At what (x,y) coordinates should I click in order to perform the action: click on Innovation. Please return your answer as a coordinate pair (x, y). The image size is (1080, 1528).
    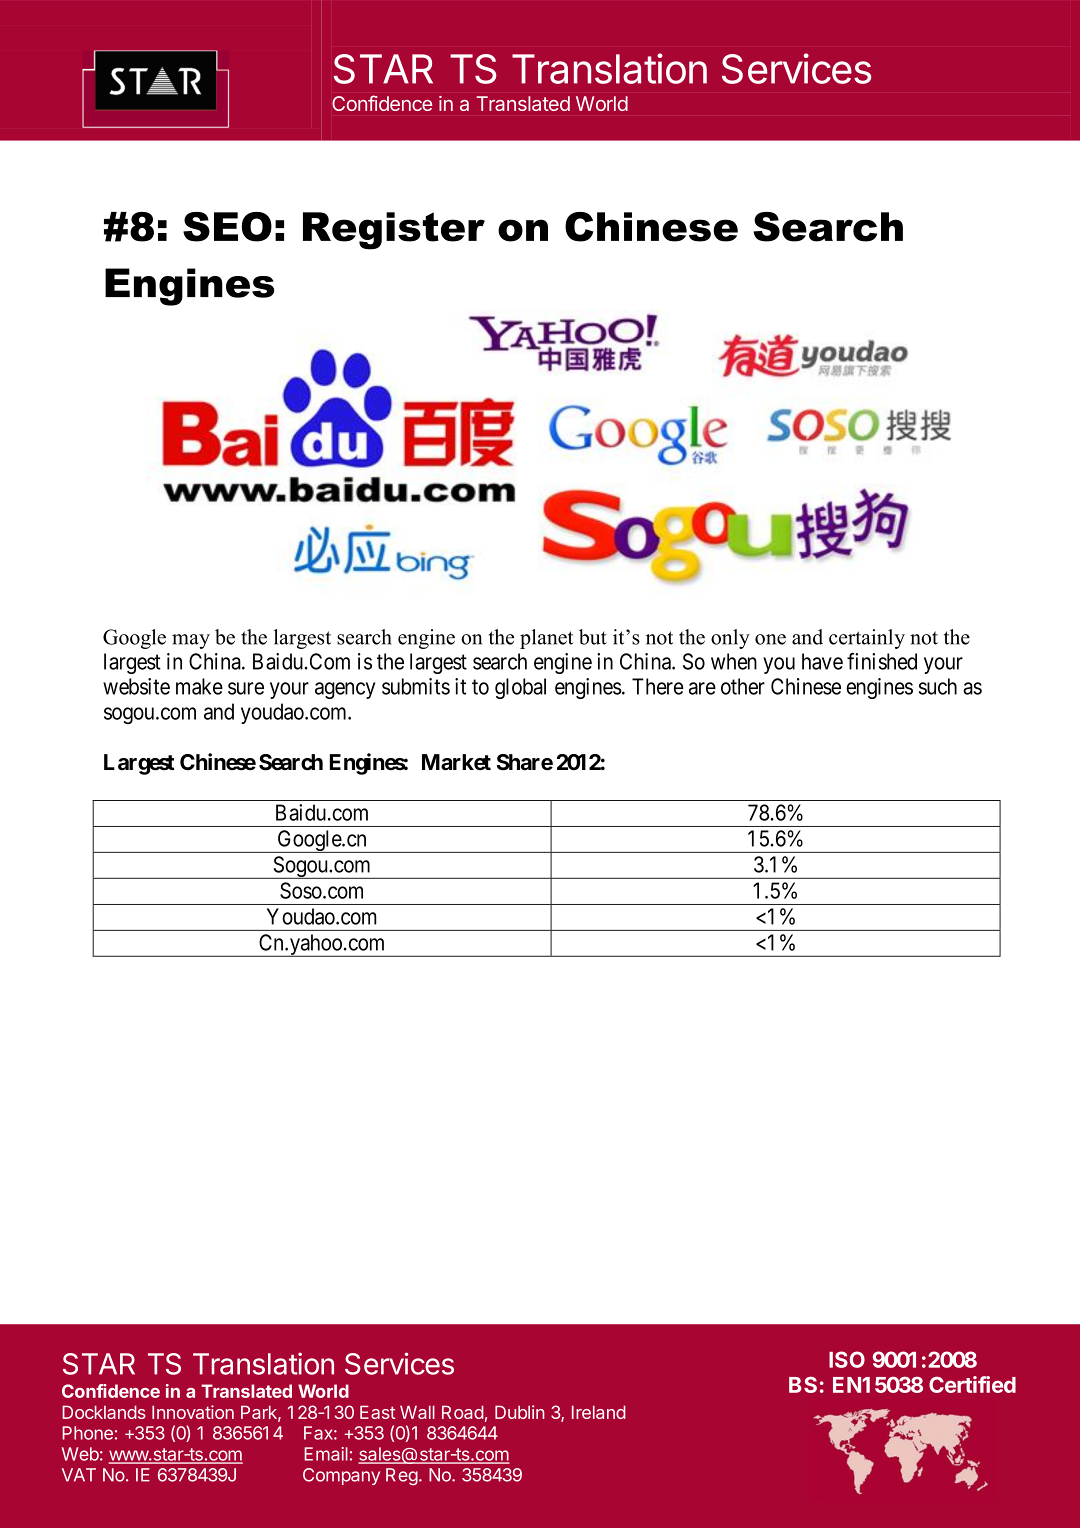
    Looking at the image, I should click on (193, 1412).
